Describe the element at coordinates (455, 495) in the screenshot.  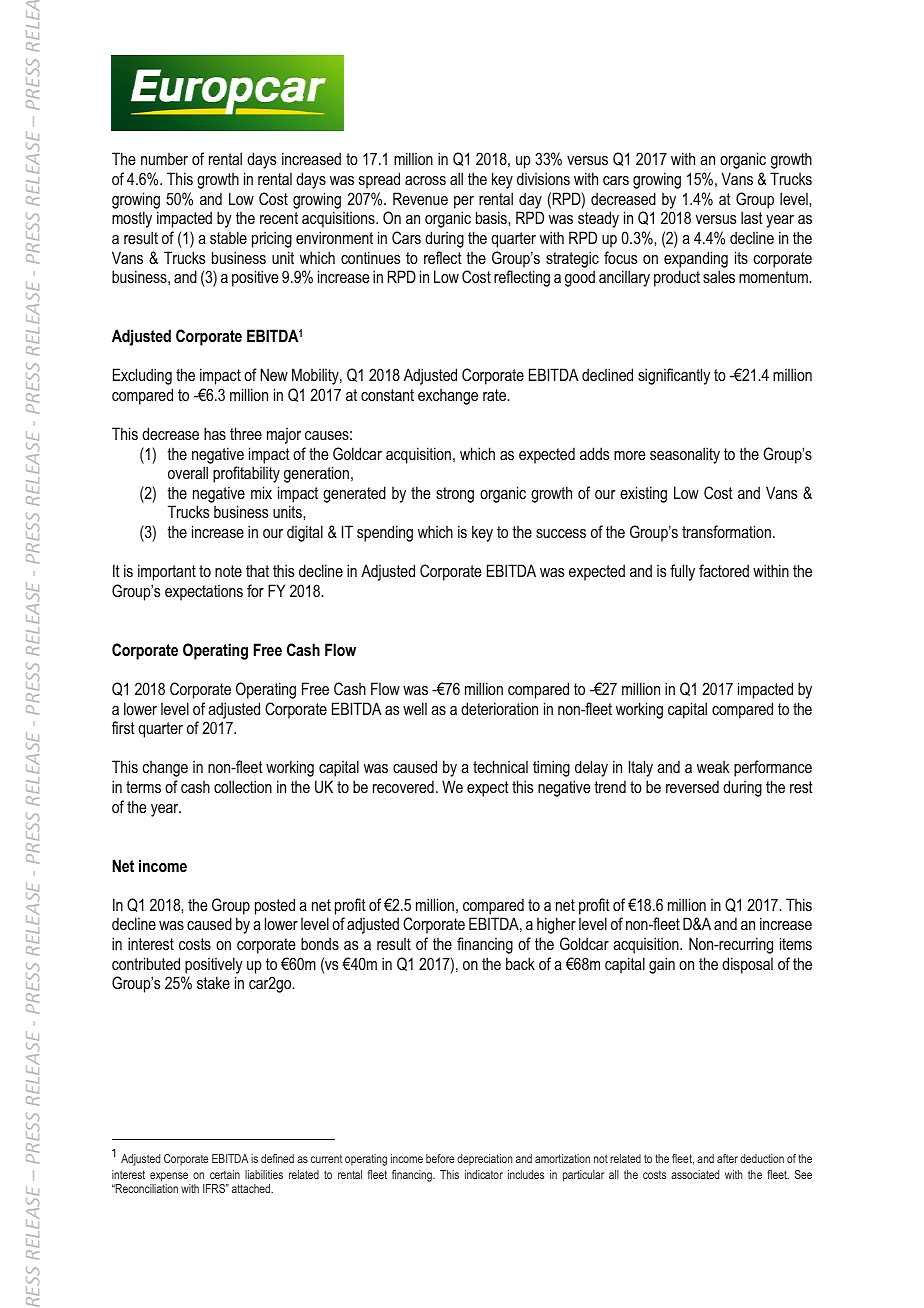
I see `strong` at that location.
